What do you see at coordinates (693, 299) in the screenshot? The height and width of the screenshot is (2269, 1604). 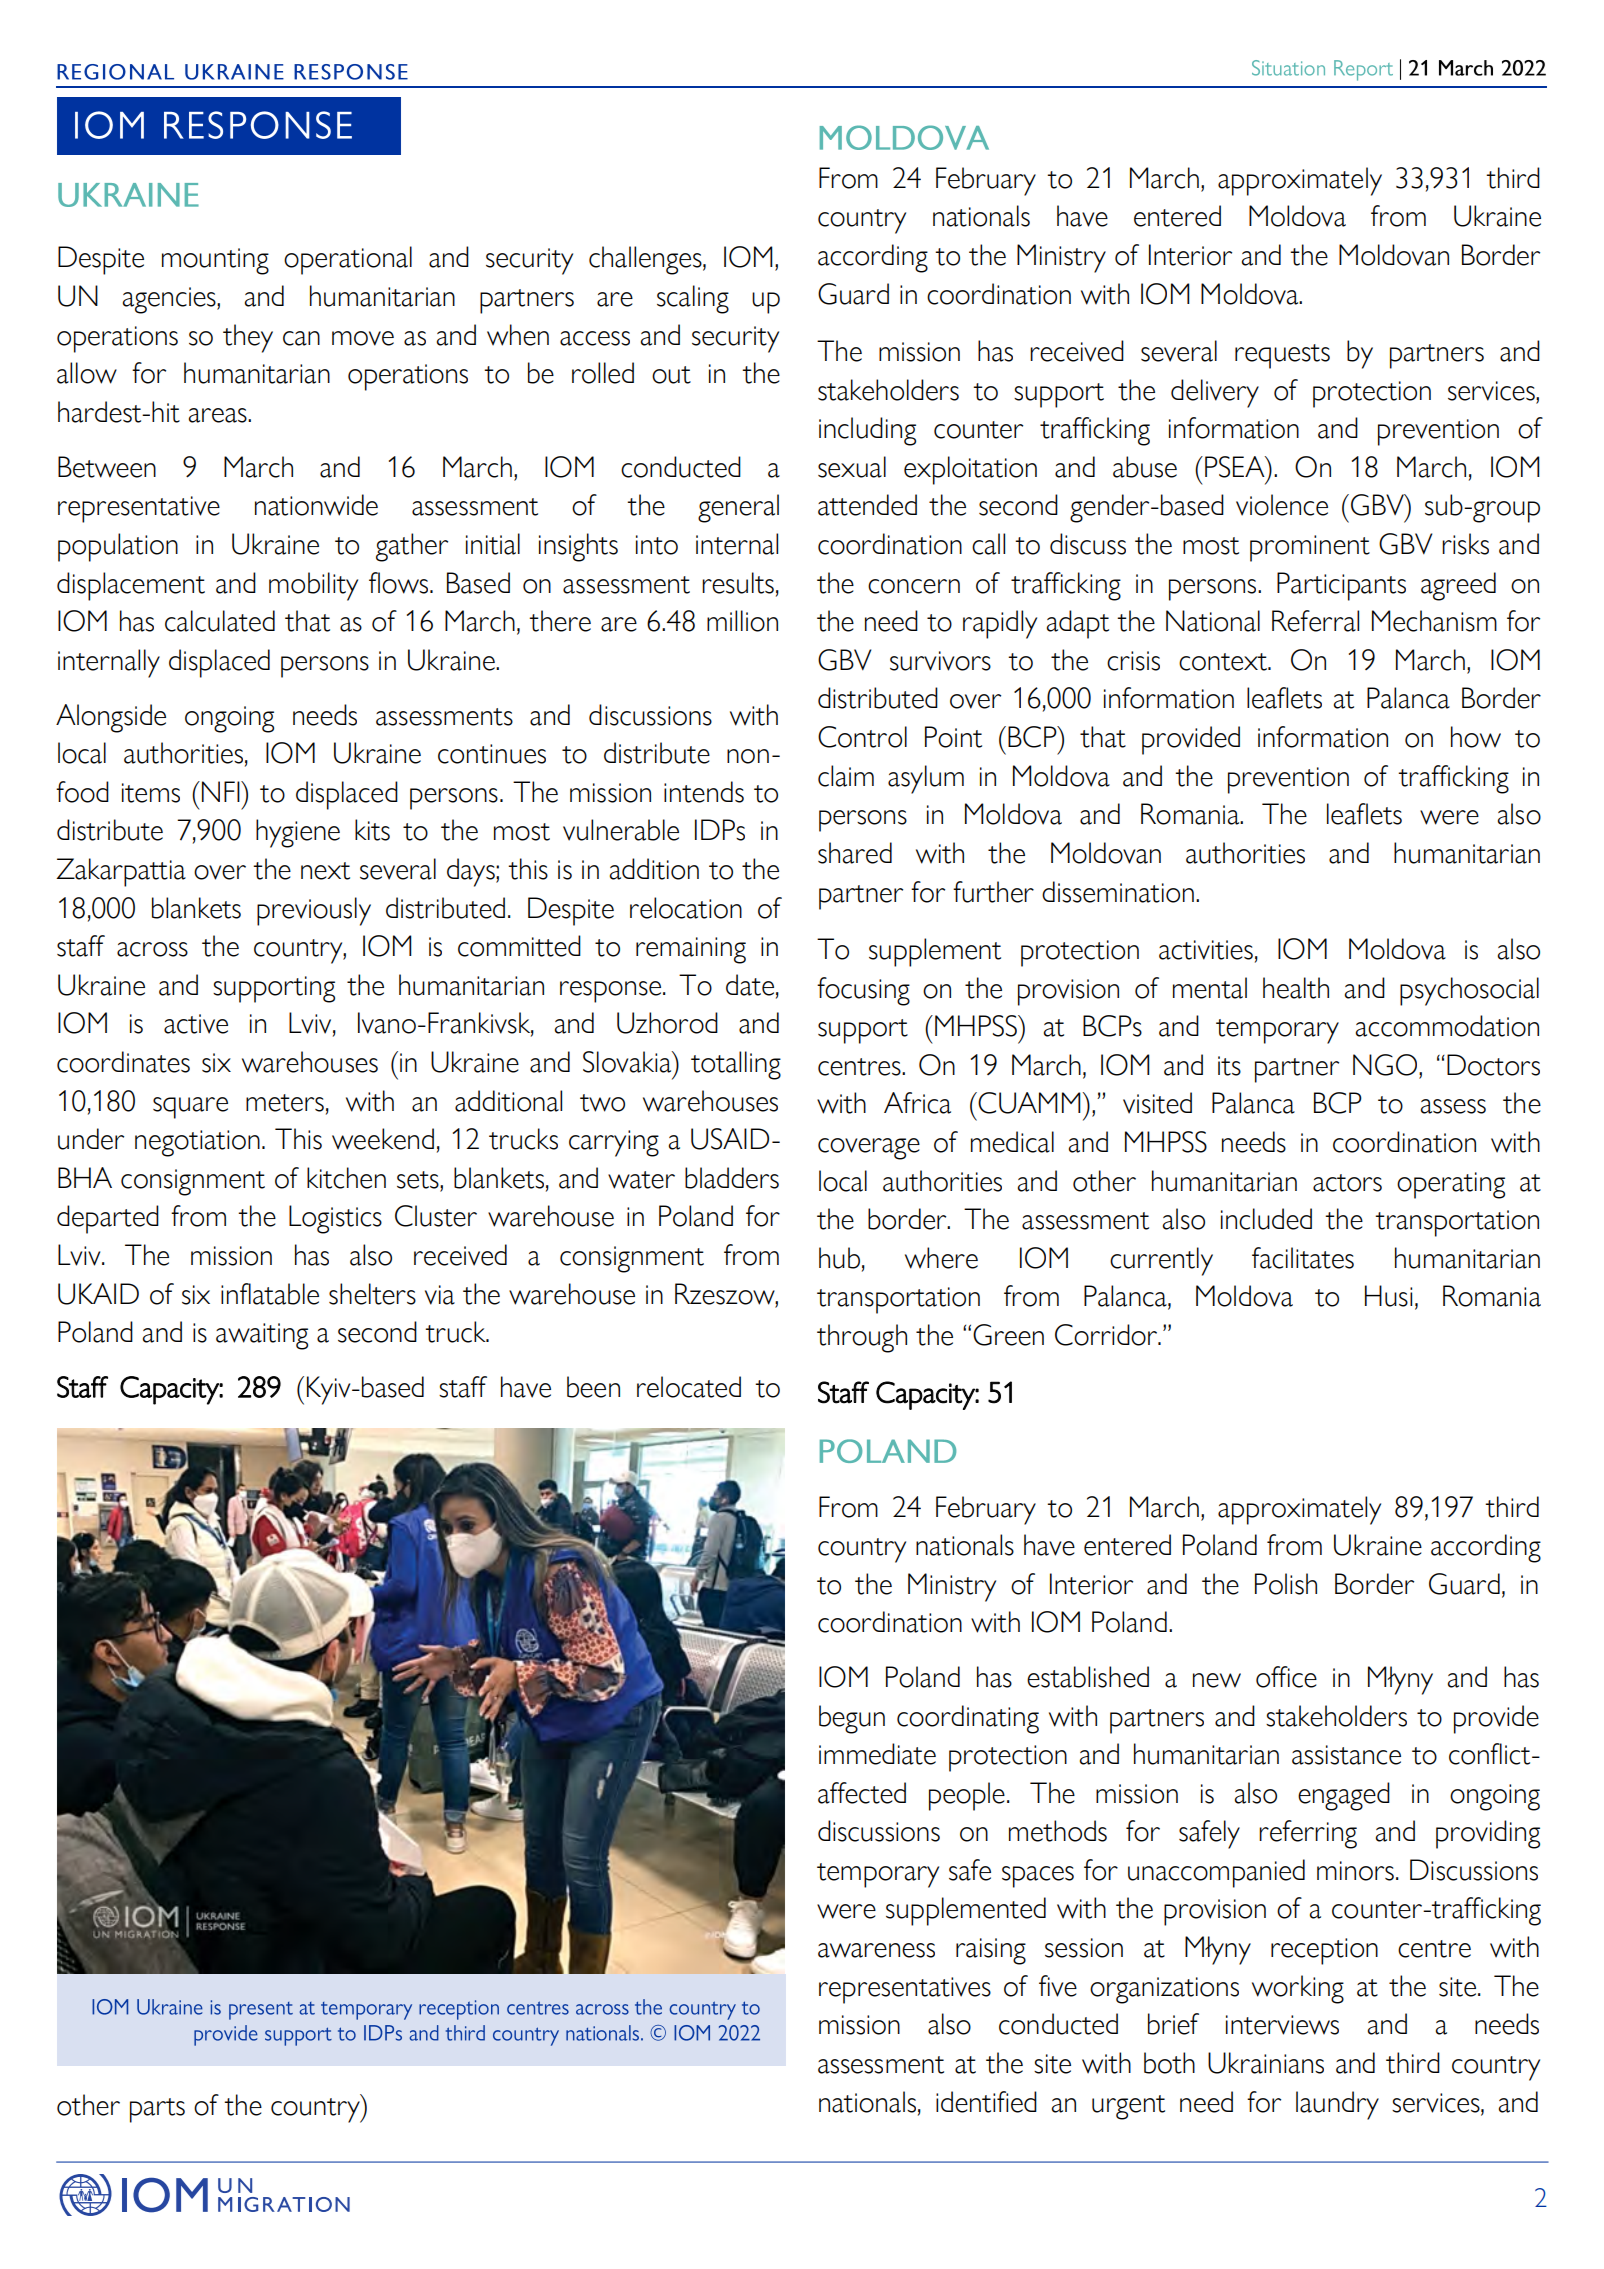 I see `scaling` at bounding box center [693, 299].
